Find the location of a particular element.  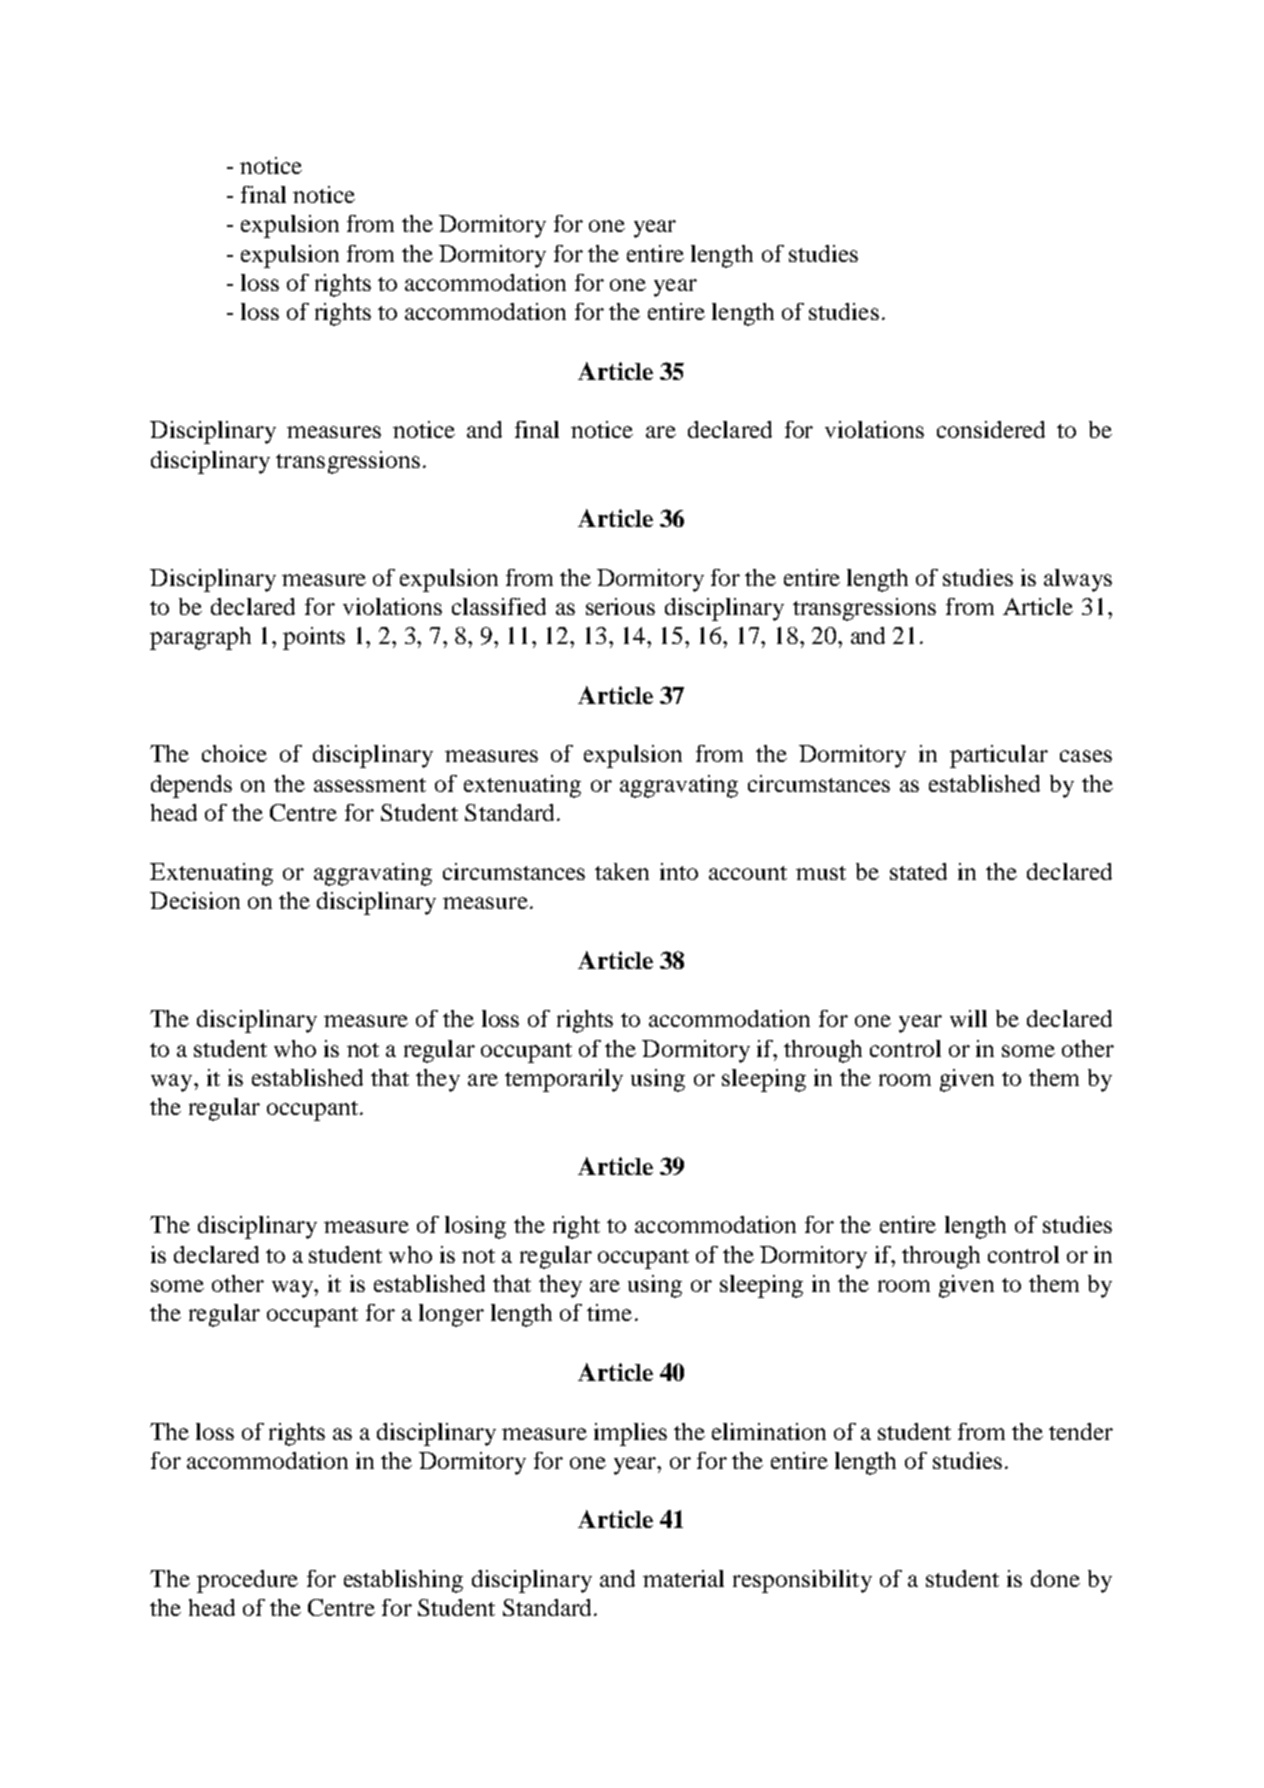

done is located at coordinates (1055, 1578).
